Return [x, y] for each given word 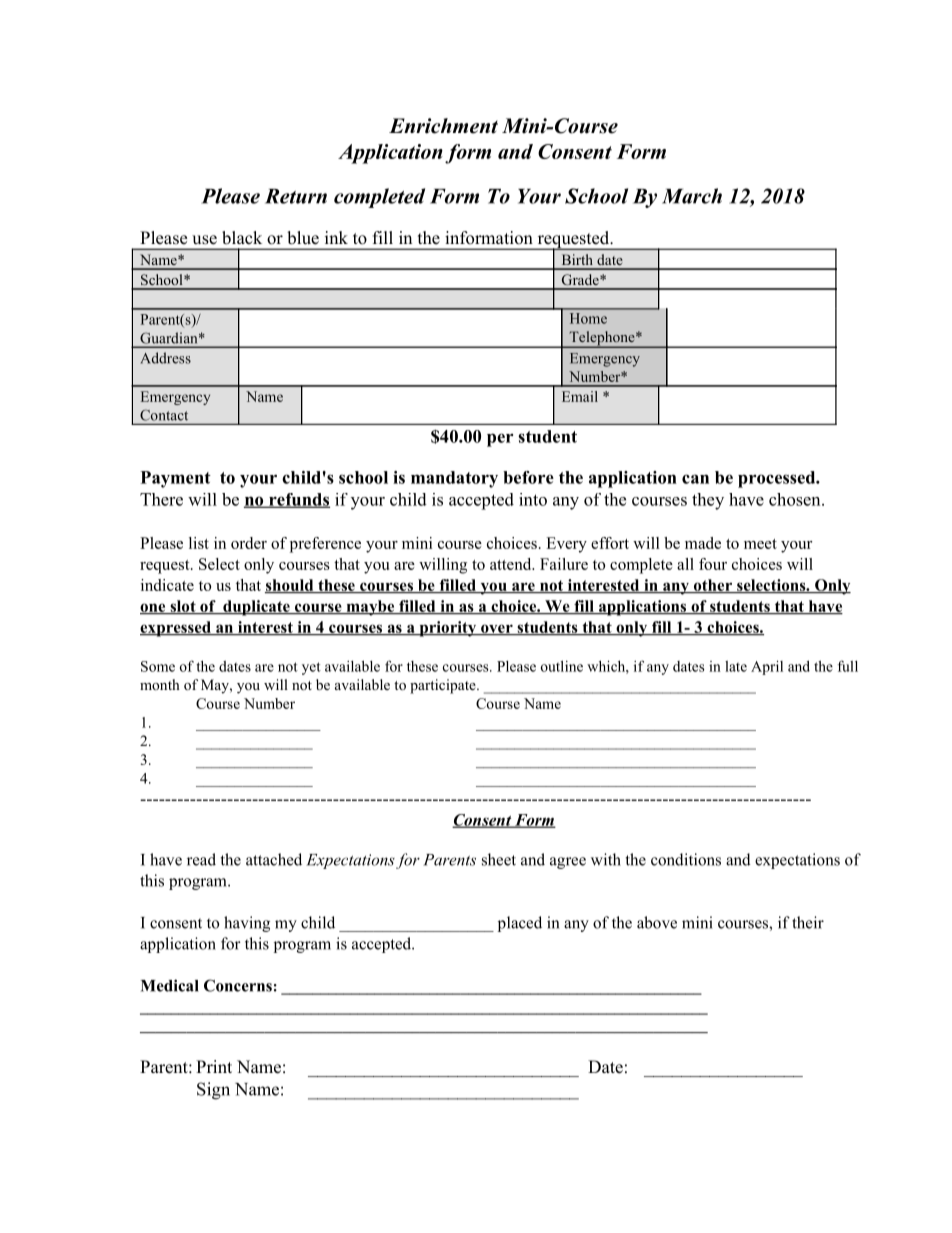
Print [214, 1066]
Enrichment [443, 126]
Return [296, 196]
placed [520, 924]
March [692, 196]
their [808, 922]
